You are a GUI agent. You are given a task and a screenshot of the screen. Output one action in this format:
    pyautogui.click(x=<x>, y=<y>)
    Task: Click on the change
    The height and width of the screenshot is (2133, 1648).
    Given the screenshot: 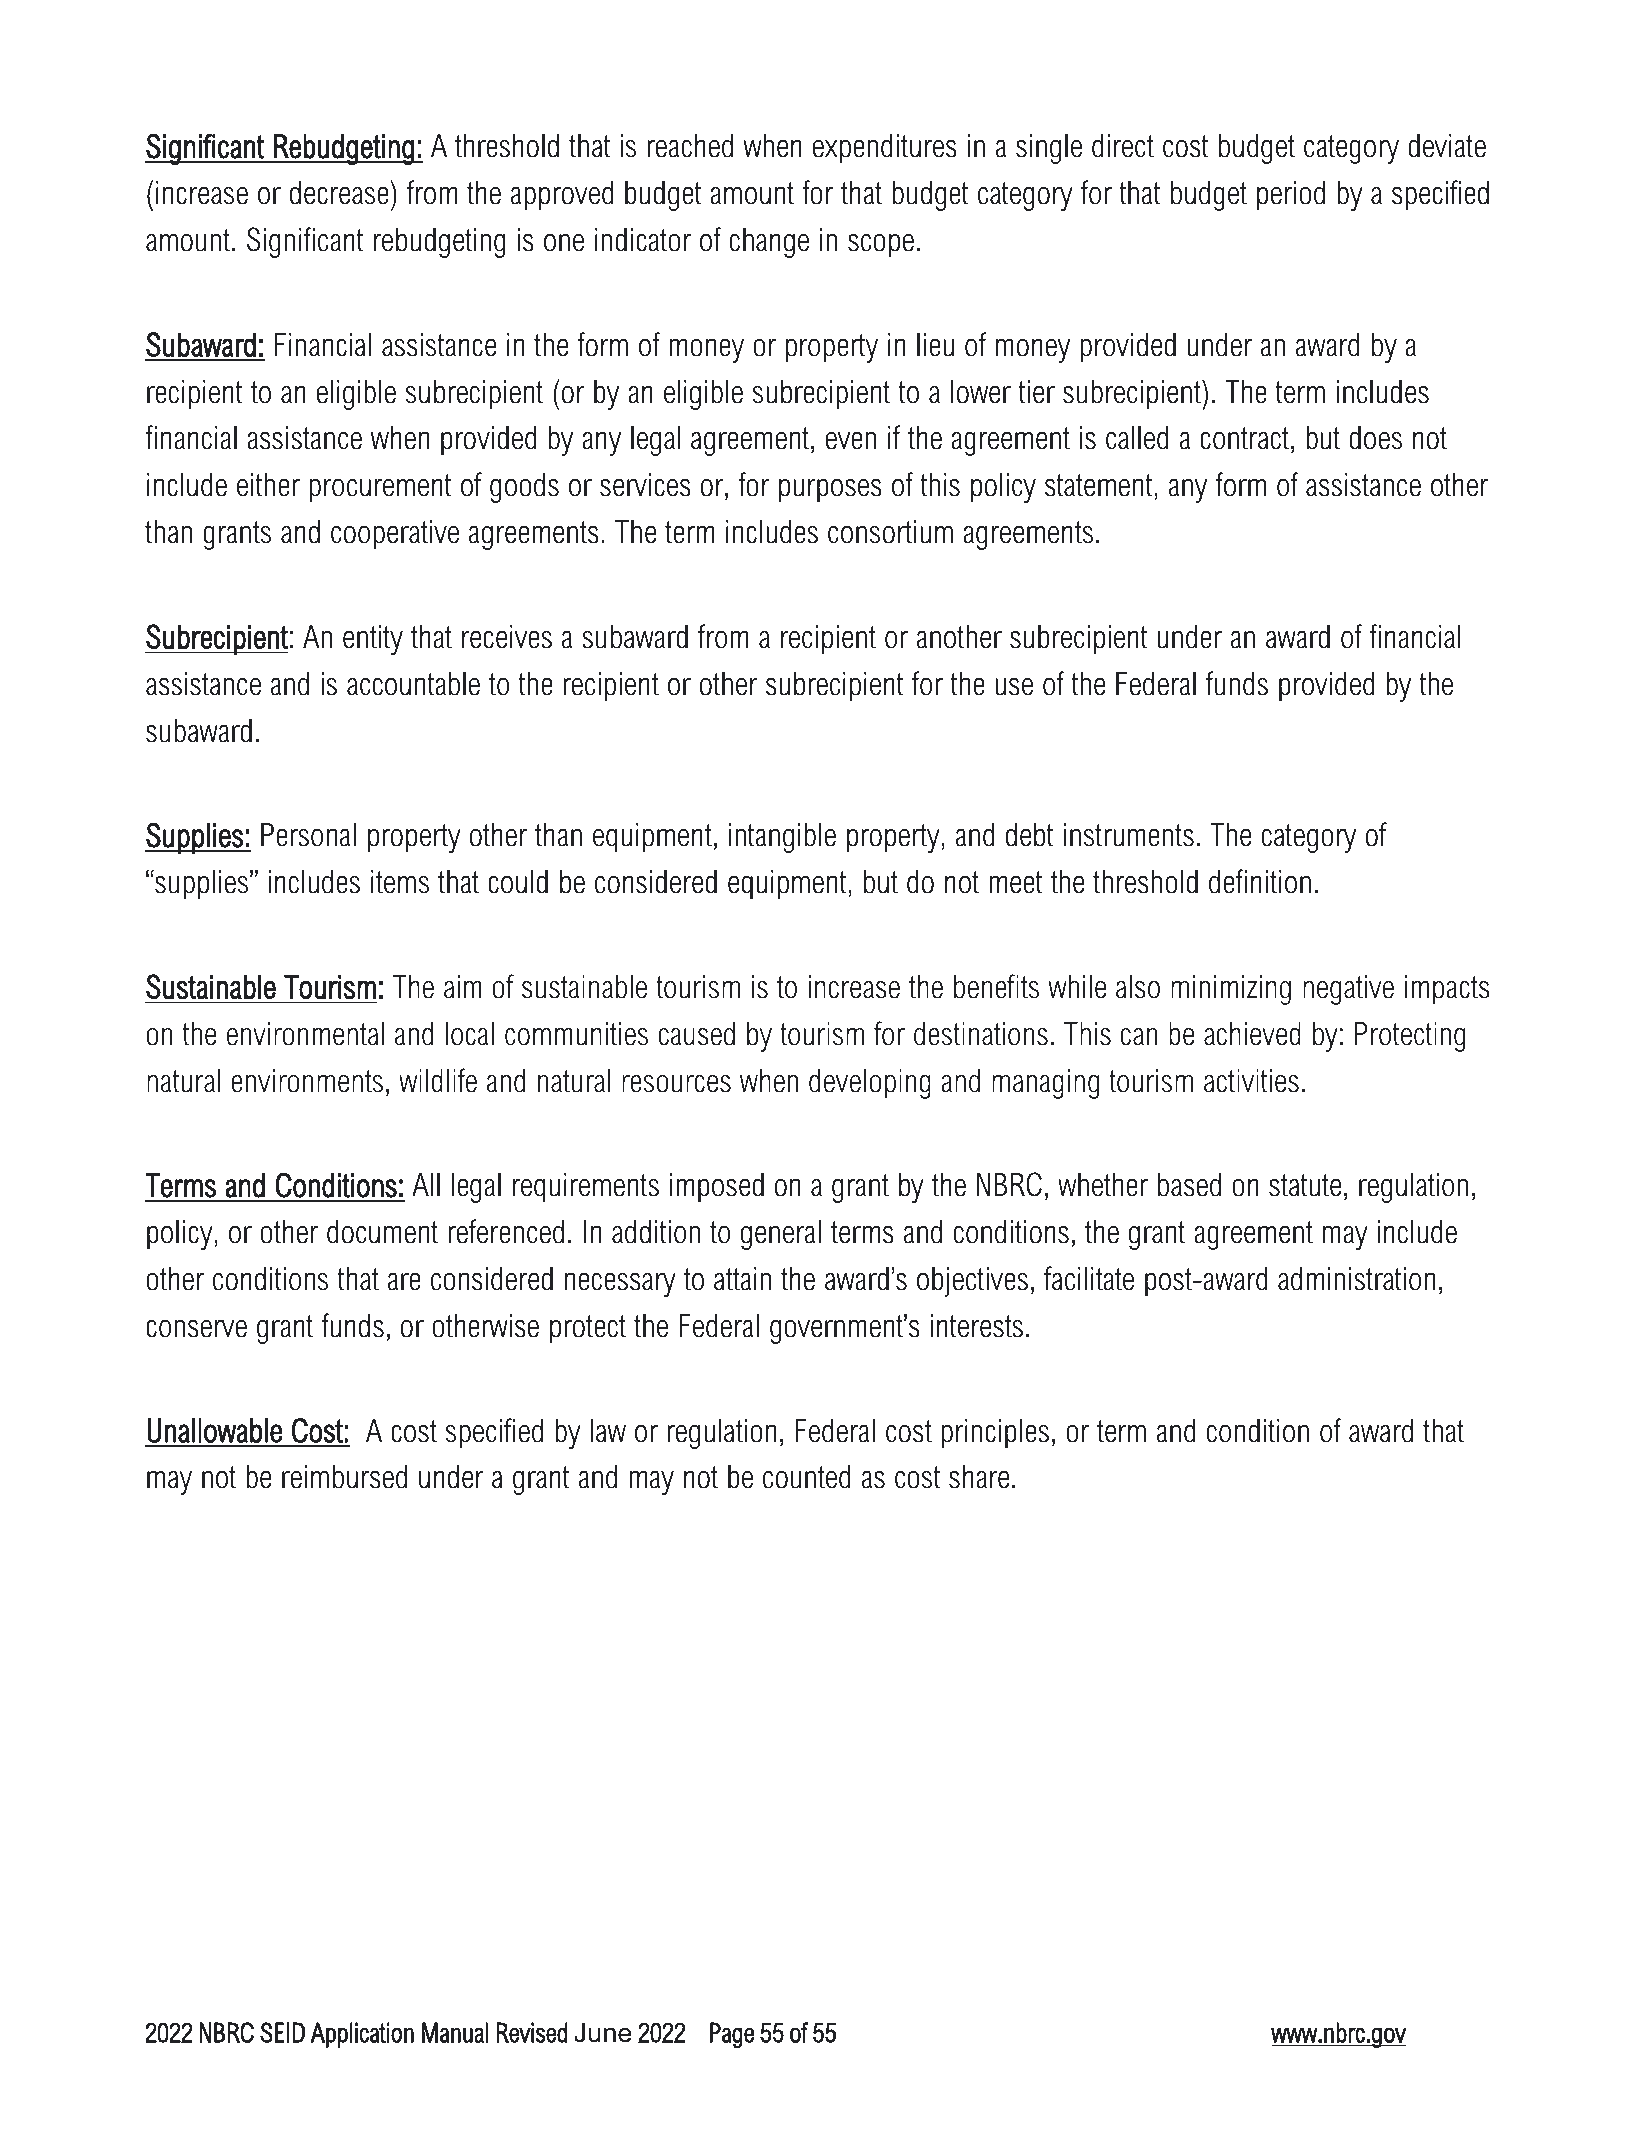 What is the action you would take?
    pyautogui.click(x=769, y=243)
